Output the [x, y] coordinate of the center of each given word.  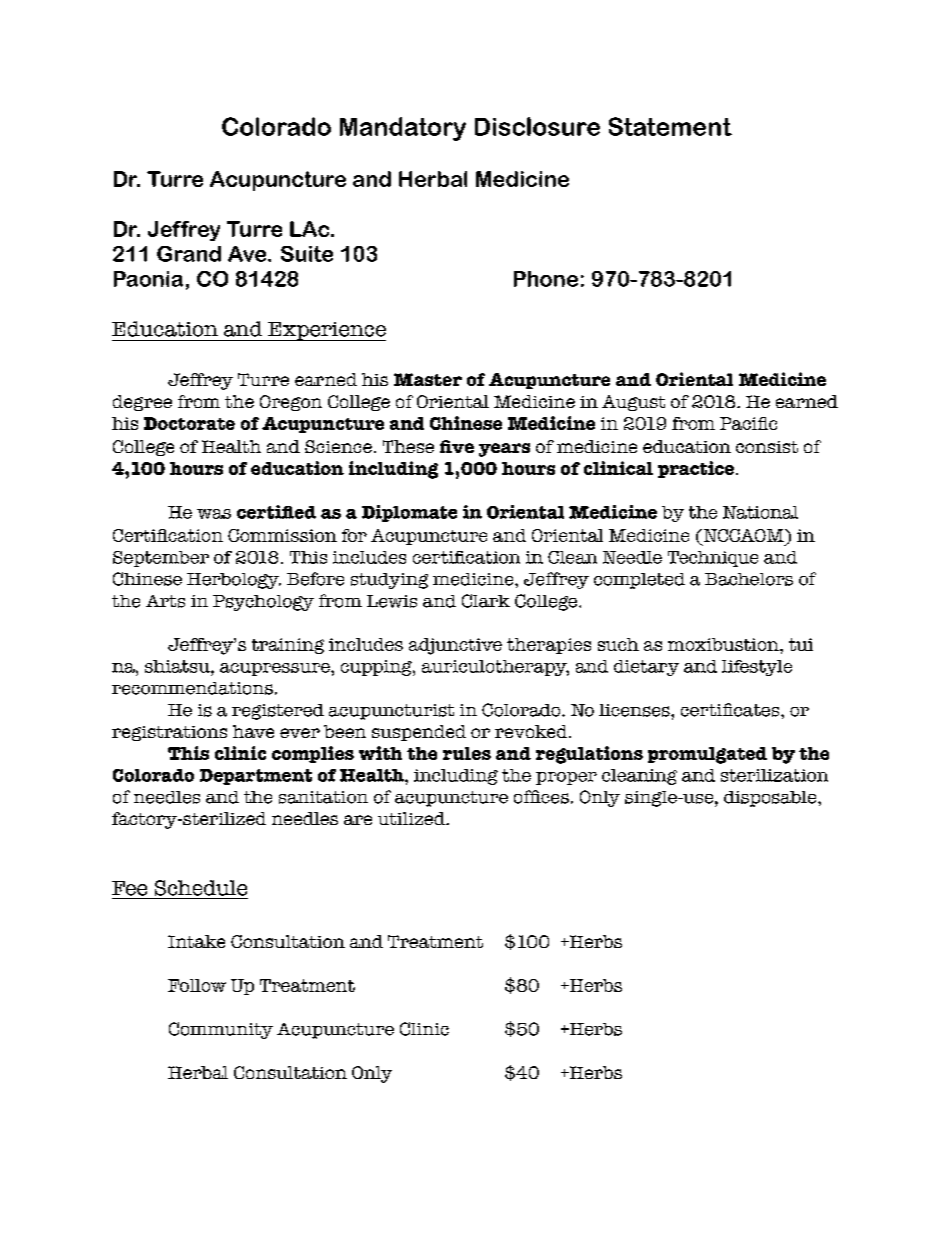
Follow [197, 985]
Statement [670, 126]
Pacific [748, 423]
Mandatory [403, 129]
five [457, 446]
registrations [169, 733]
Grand [189, 254]
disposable [771, 799]
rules [467, 753]
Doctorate [189, 423]
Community [221, 1030]
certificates [731, 710]
